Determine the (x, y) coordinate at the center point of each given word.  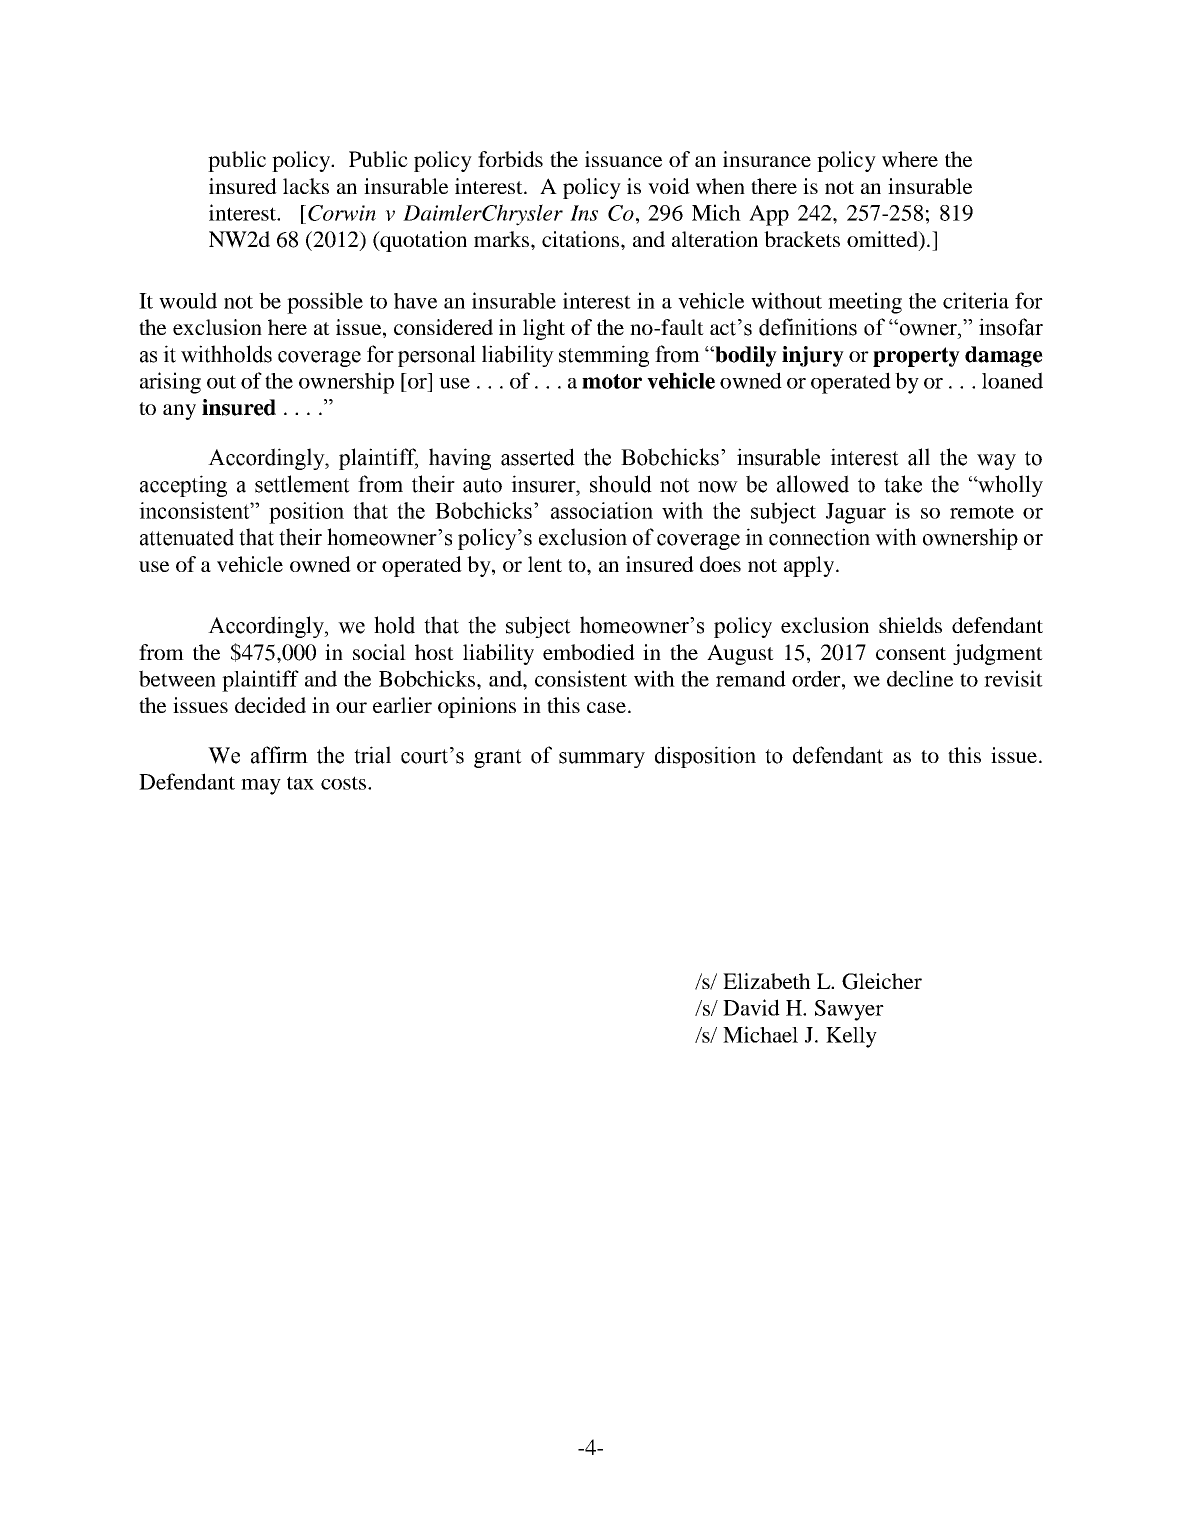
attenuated (187, 537)
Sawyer (849, 1010)
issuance (623, 159)
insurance (767, 159)
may (261, 787)
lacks (306, 186)
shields (910, 625)
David (751, 1007)
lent (545, 564)
